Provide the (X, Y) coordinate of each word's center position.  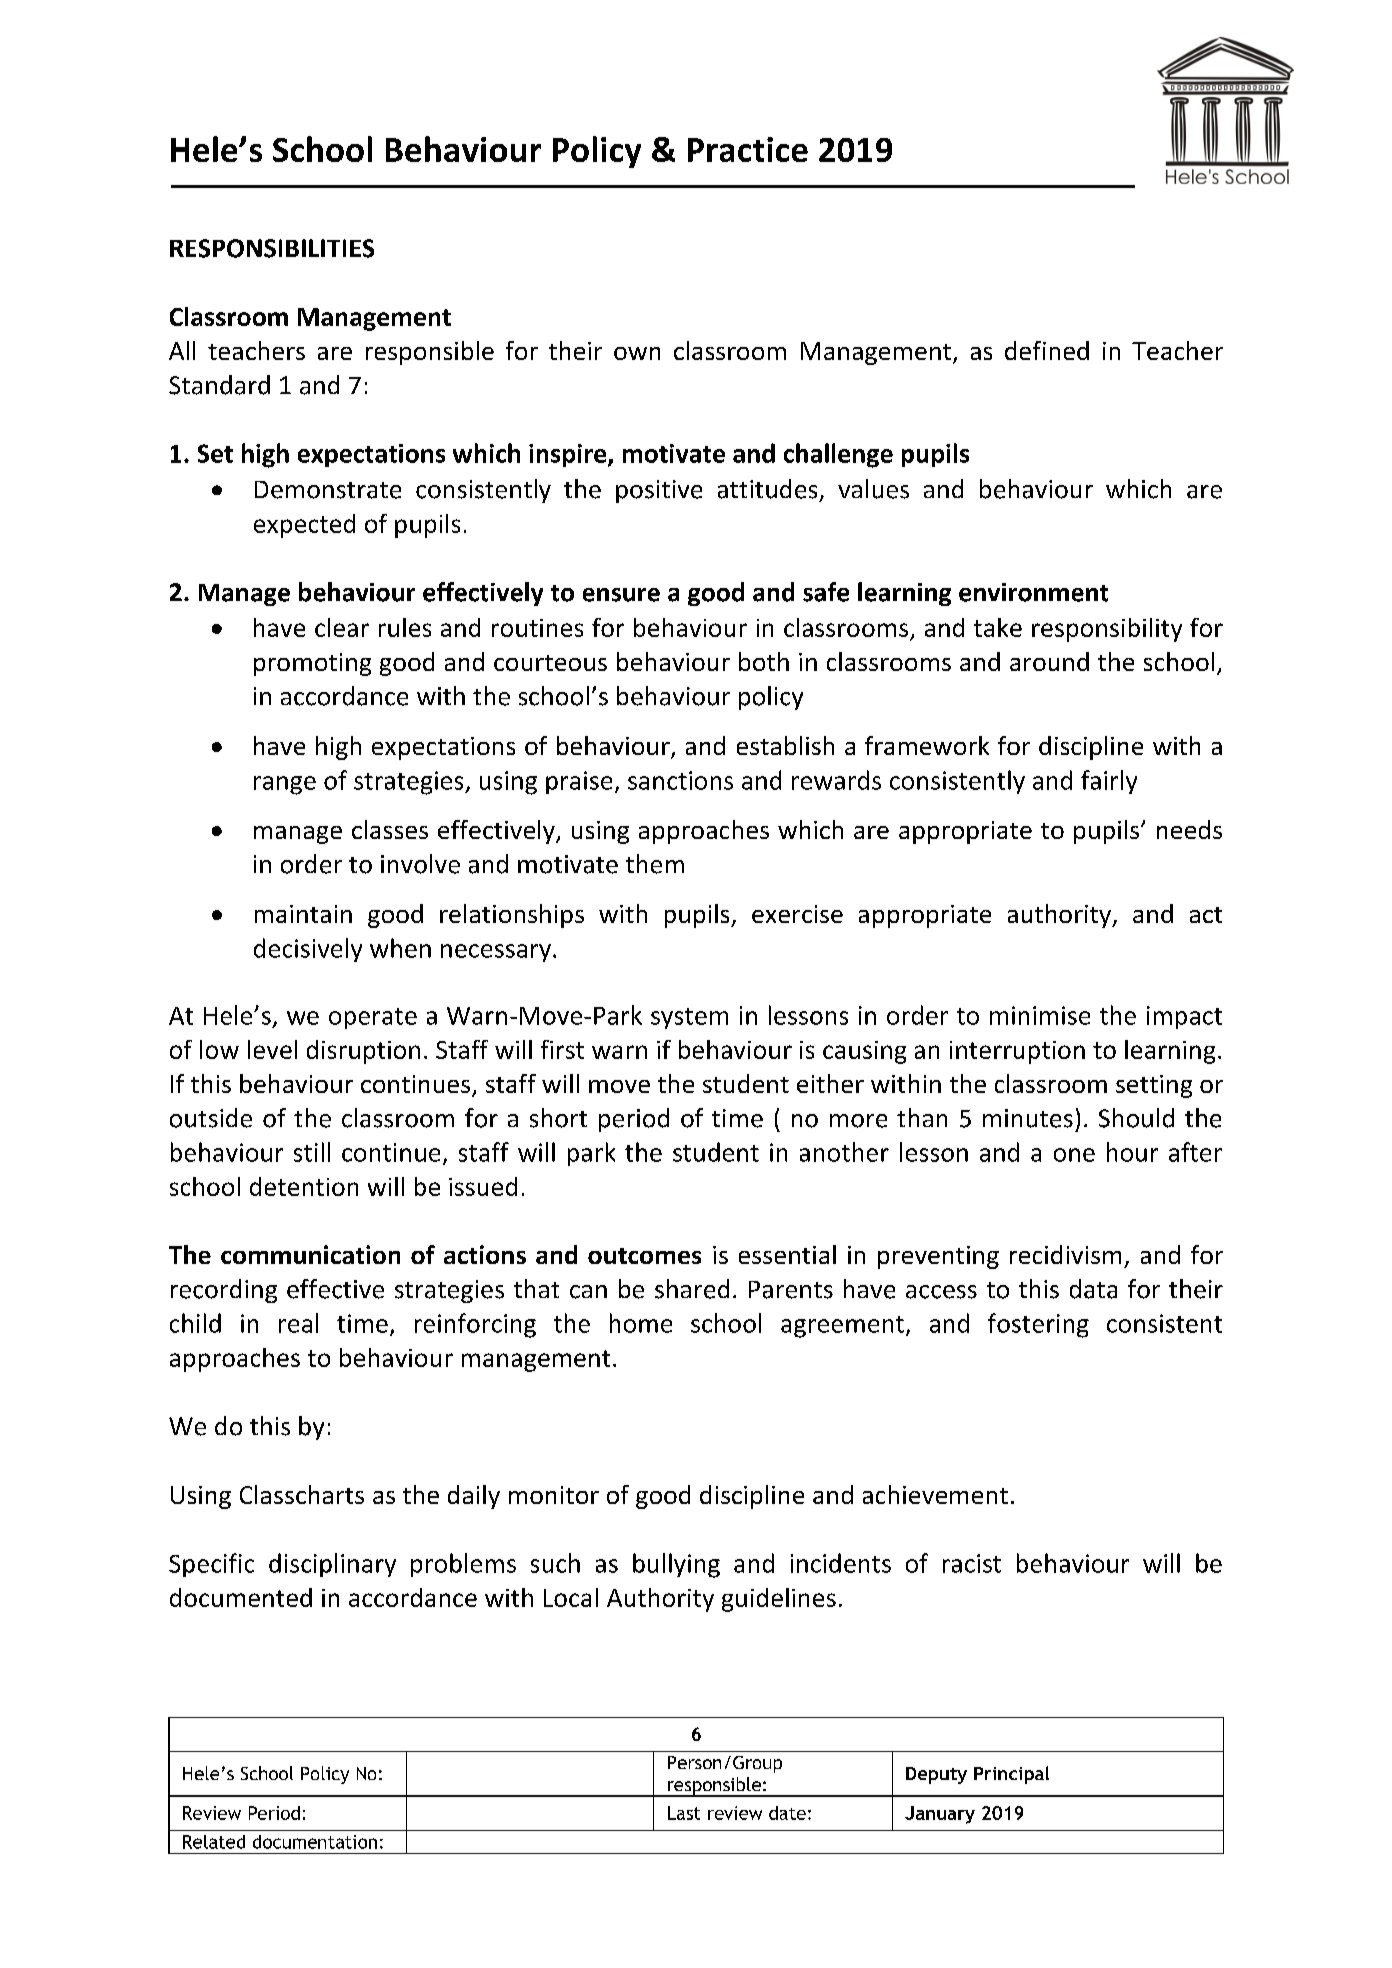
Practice (748, 149)
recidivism (1065, 1254)
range (285, 785)
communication (310, 1254)
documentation (315, 1842)
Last (684, 1813)
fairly (1109, 782)
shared (692, 1289)
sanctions (680, 780)
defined (1047, 350)
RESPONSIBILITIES (272, 248)
